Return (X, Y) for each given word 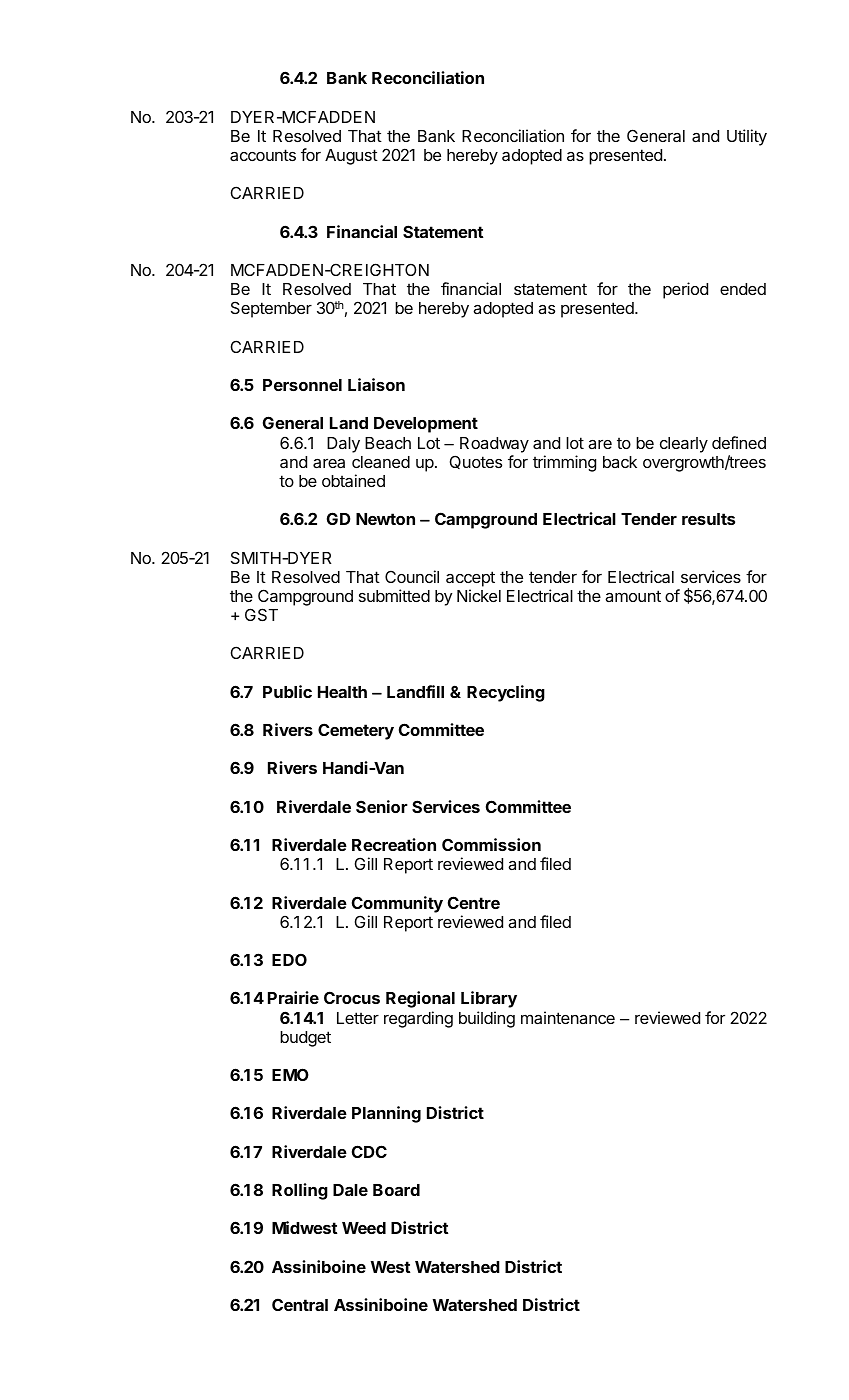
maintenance (568, 1017)
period (685, 290)
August (351, 157)
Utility (747, 137)
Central (300, 1304)
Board (396, 1190)
